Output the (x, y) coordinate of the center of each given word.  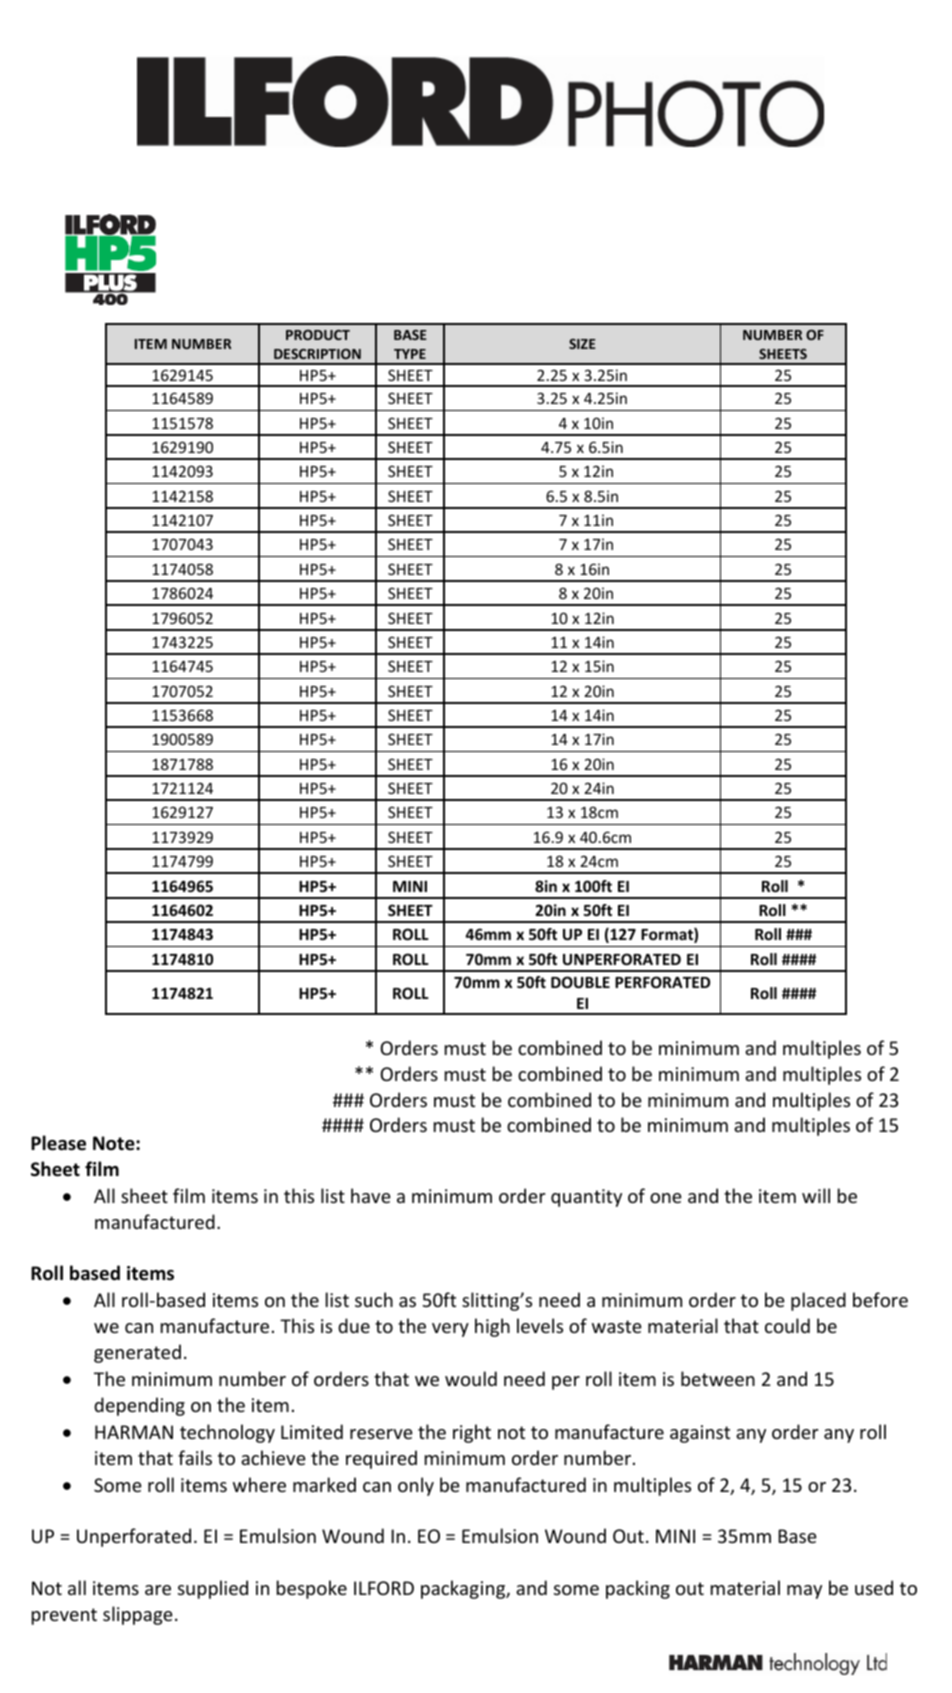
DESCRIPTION (317, 354)
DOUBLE (580, 982)
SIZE (582, 344)
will (816, 1195)
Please (58, 1143)
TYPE (410, 354)
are (158, 1590)
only (416, 1486)
